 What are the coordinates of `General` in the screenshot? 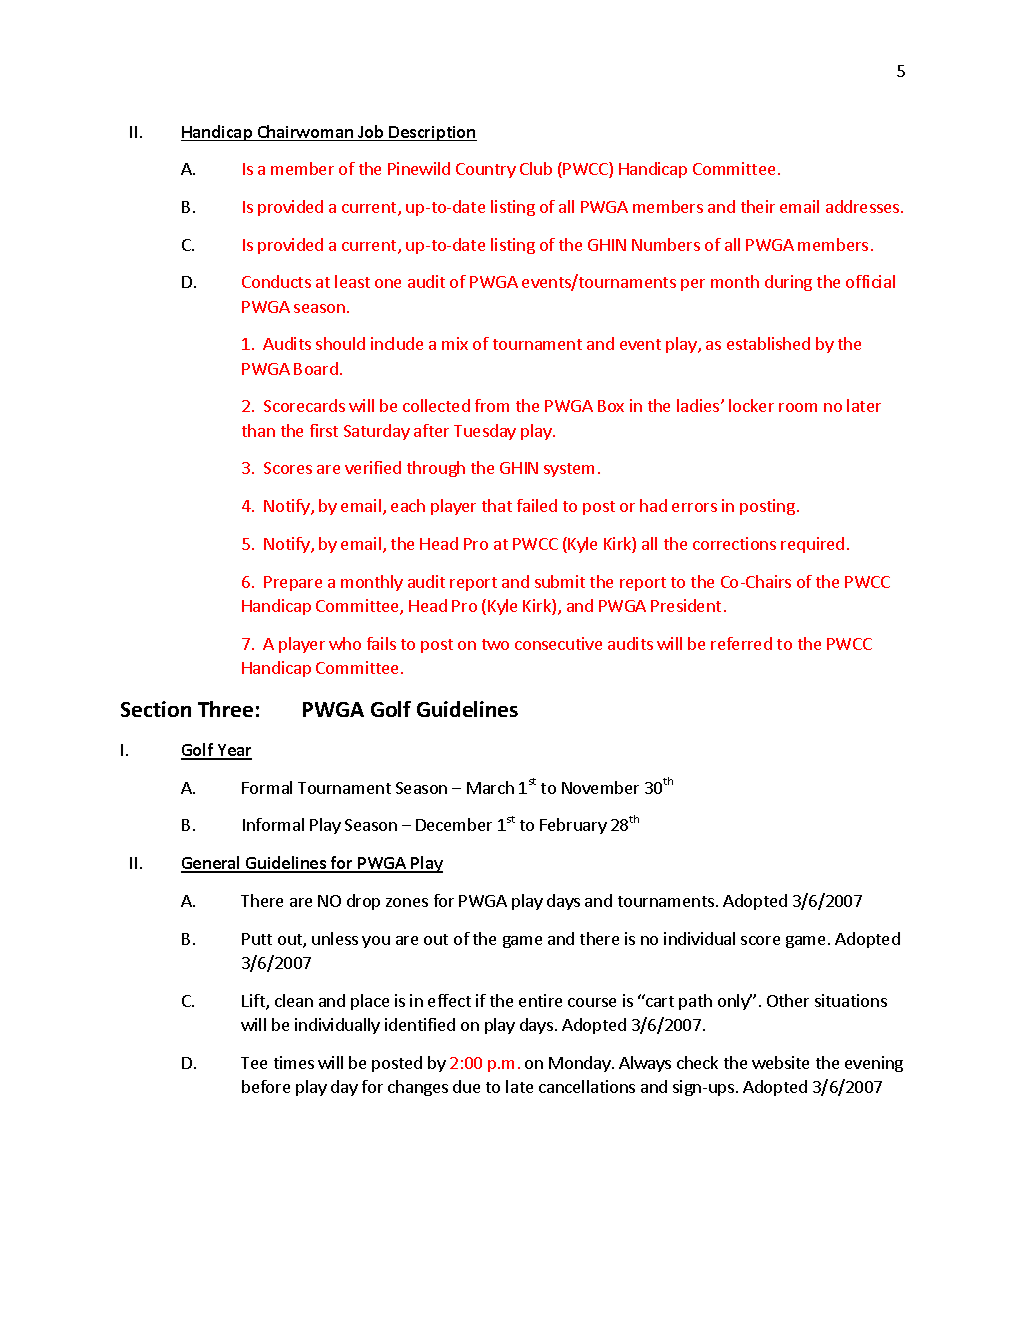 It's located at (212, 864).
